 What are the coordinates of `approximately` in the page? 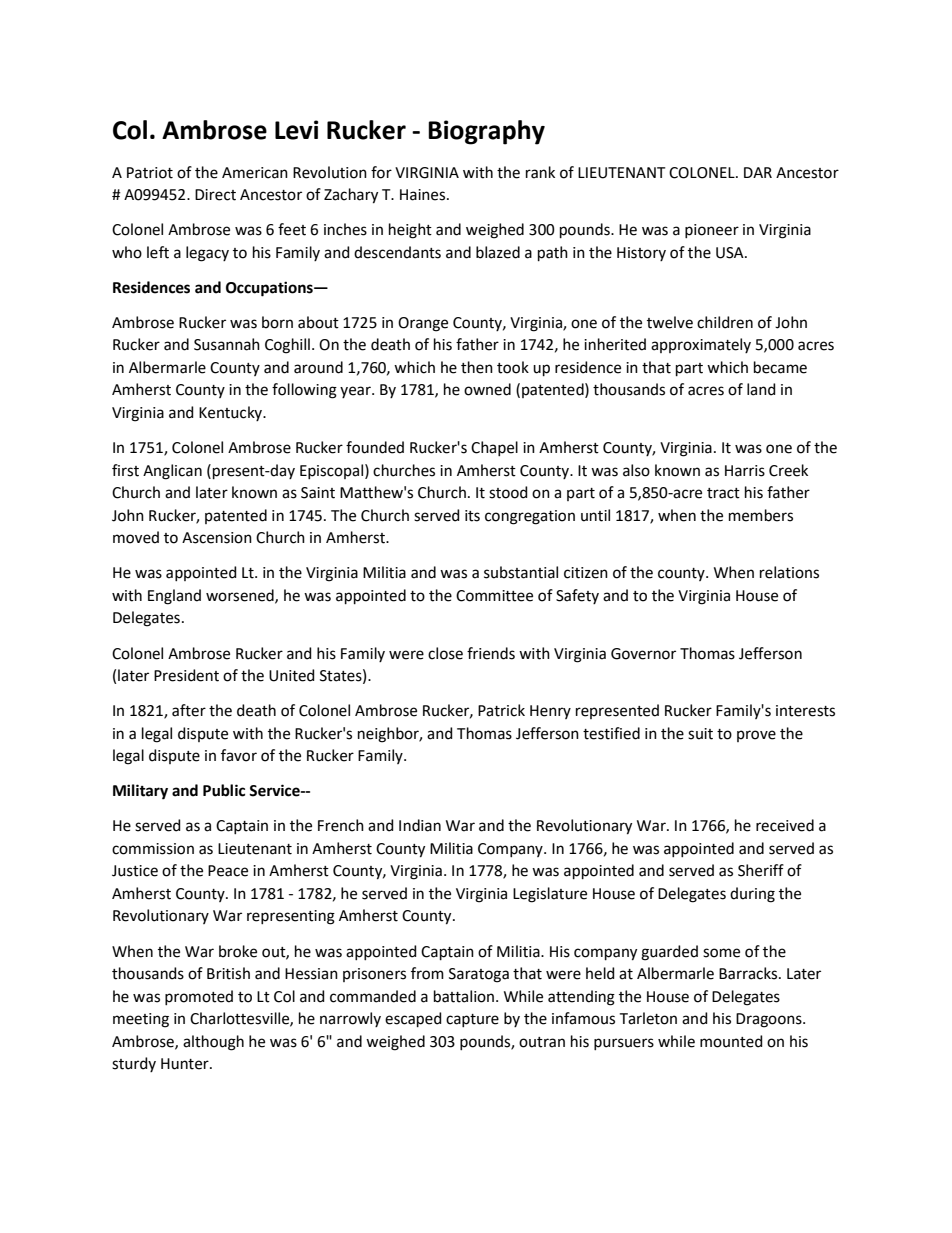 It's located at (701, 345).
